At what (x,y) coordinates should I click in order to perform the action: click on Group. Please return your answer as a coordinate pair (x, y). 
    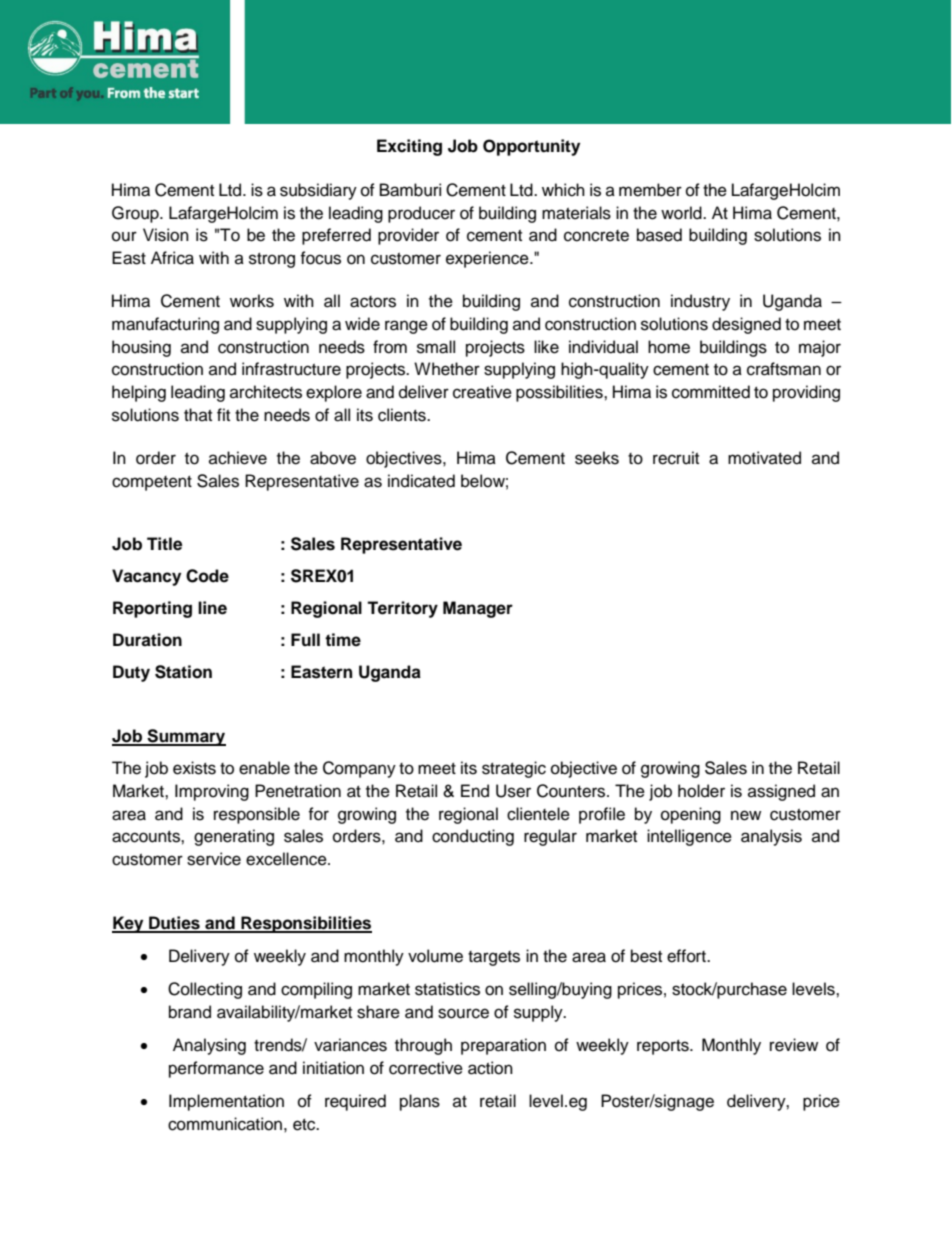
    Looking at the image, I should click on (136, 214).
